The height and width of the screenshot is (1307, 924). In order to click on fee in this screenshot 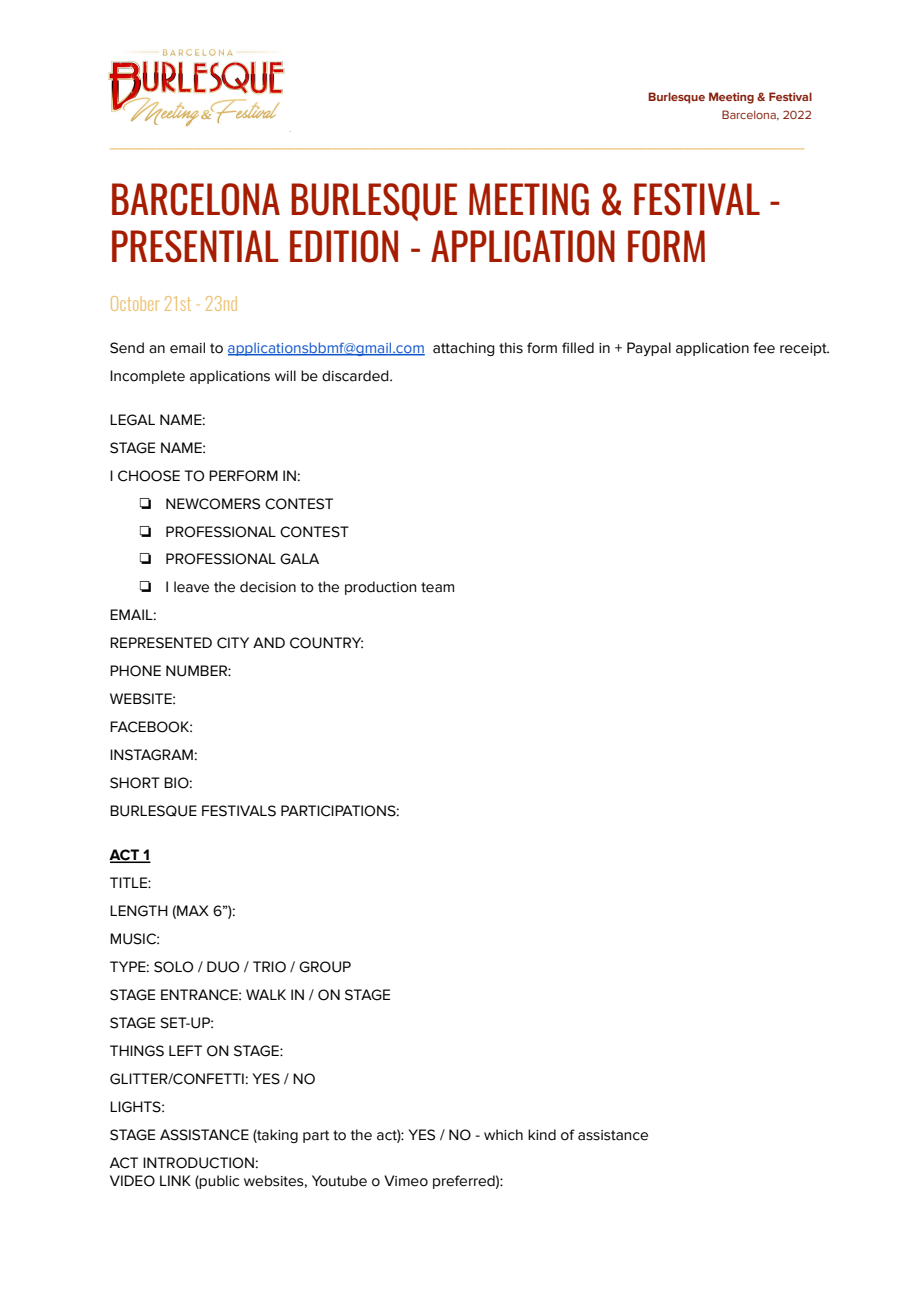, I will do `click(764, 348)`.
